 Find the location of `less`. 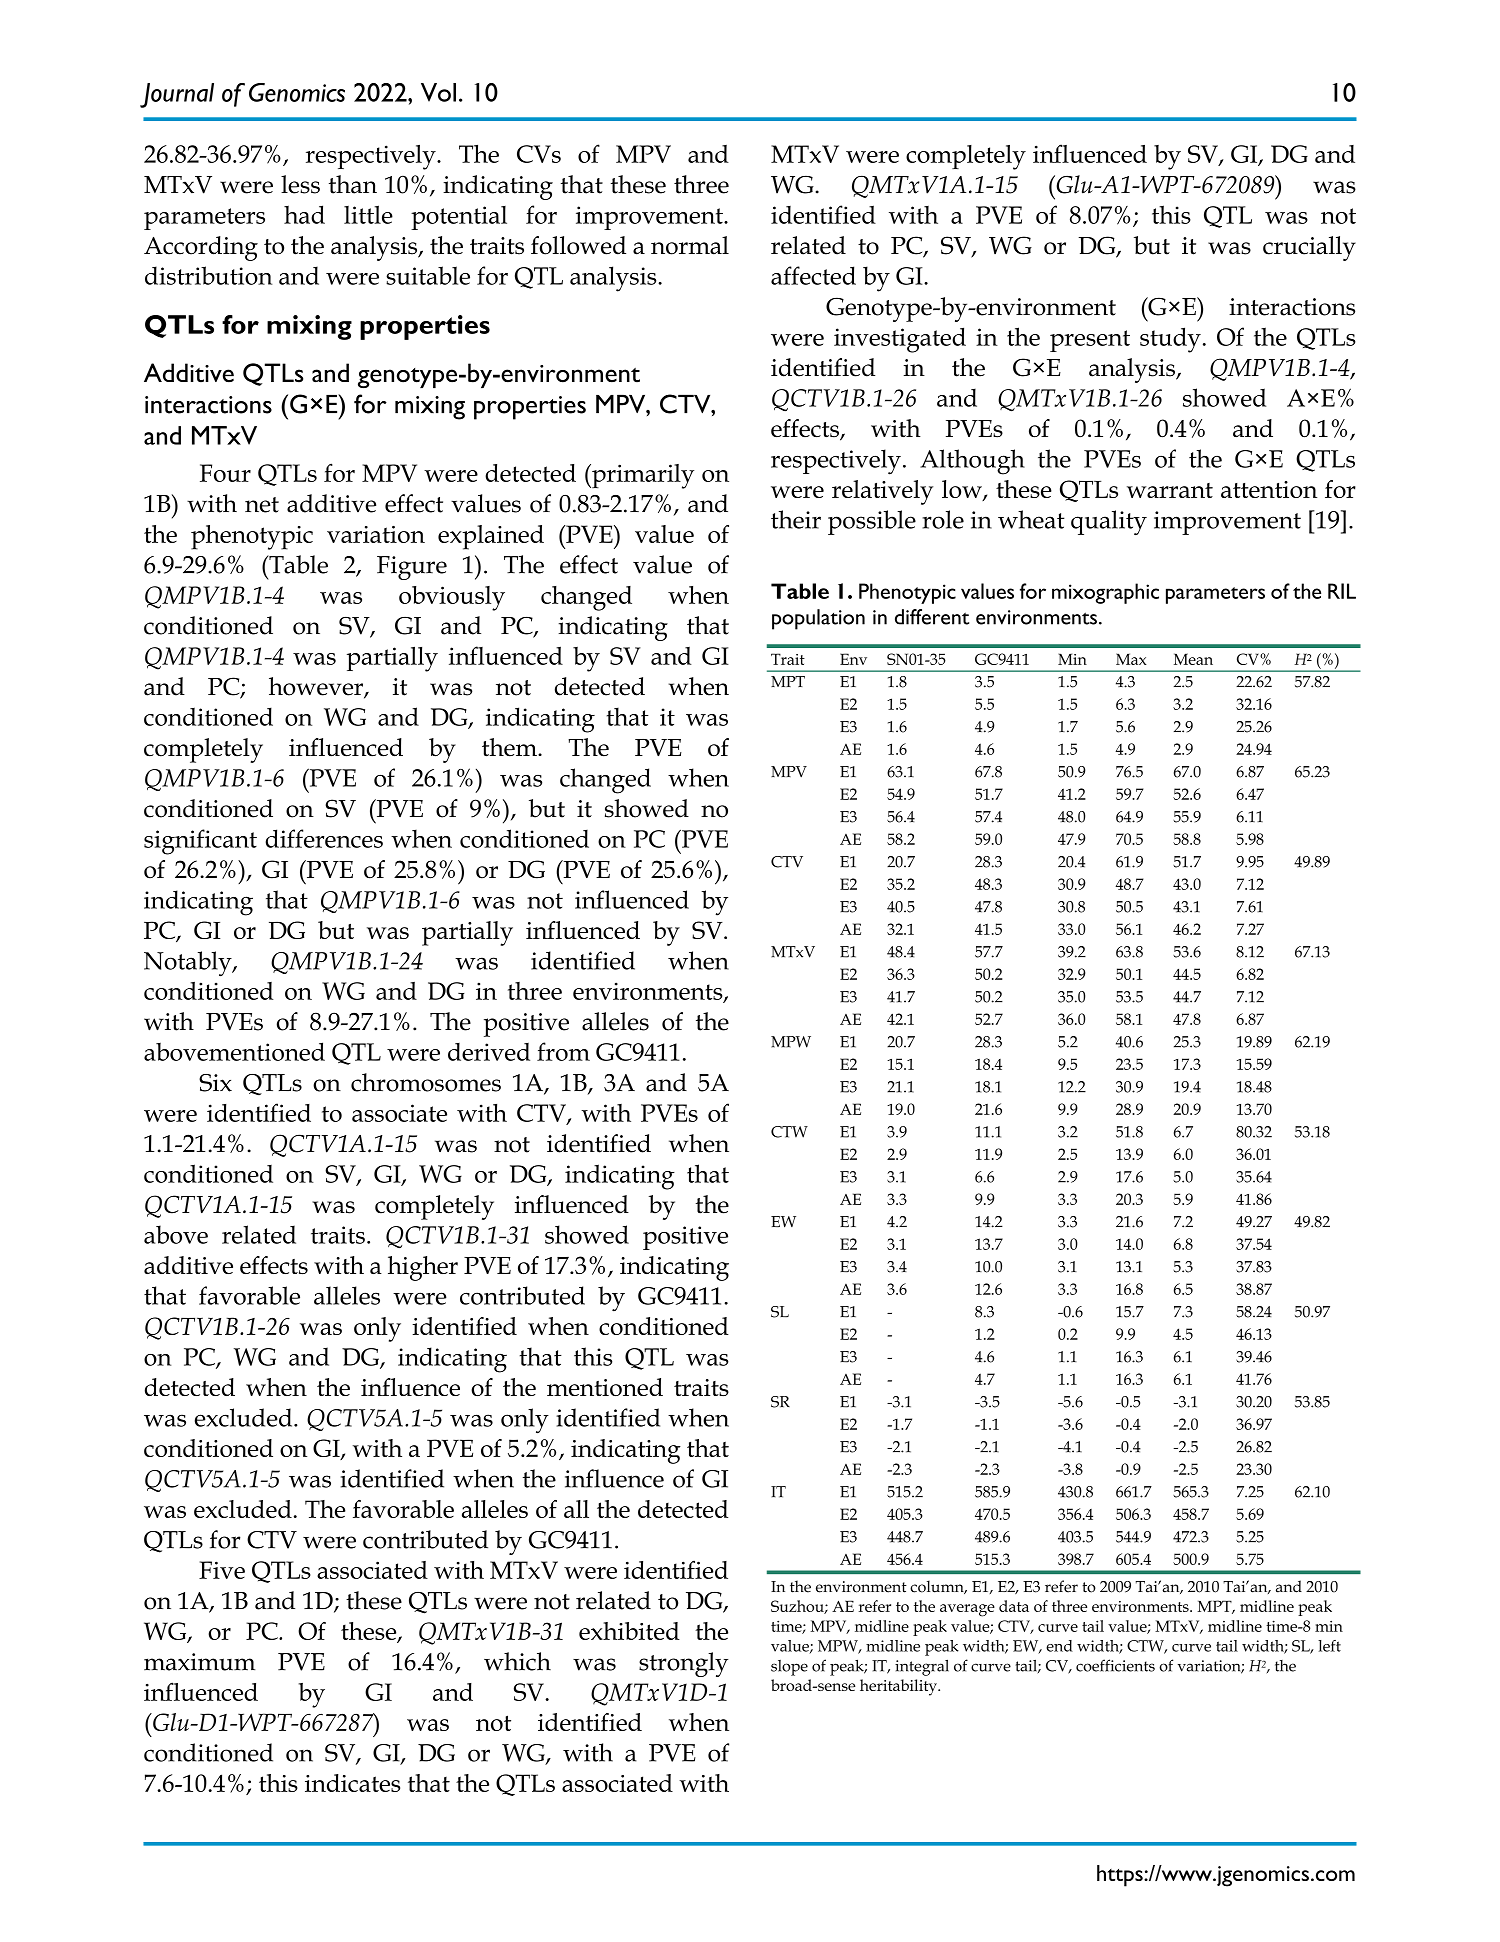

less is located at coordinates (300, 184).
